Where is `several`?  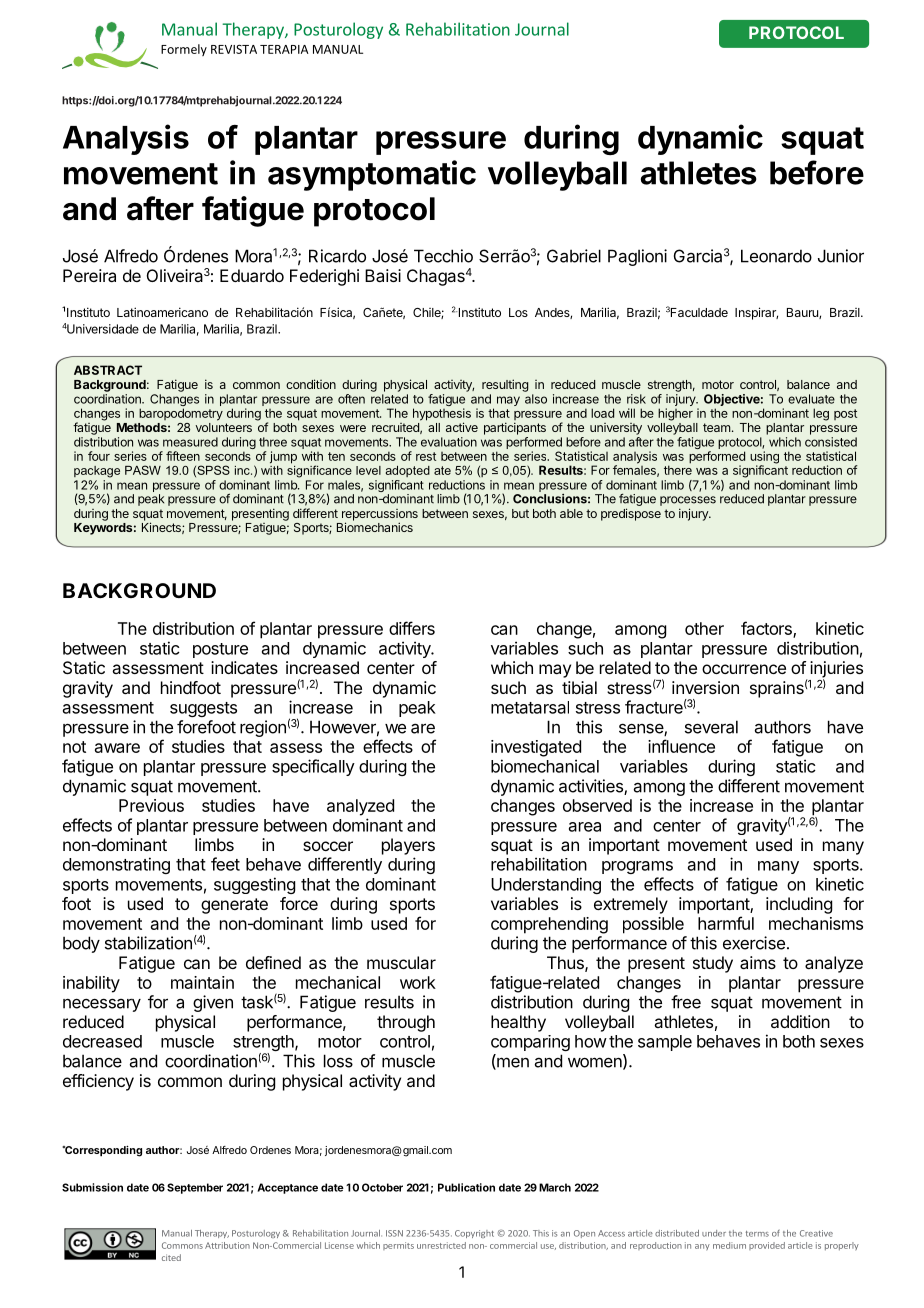
several is located at coordinates (711, 727).
